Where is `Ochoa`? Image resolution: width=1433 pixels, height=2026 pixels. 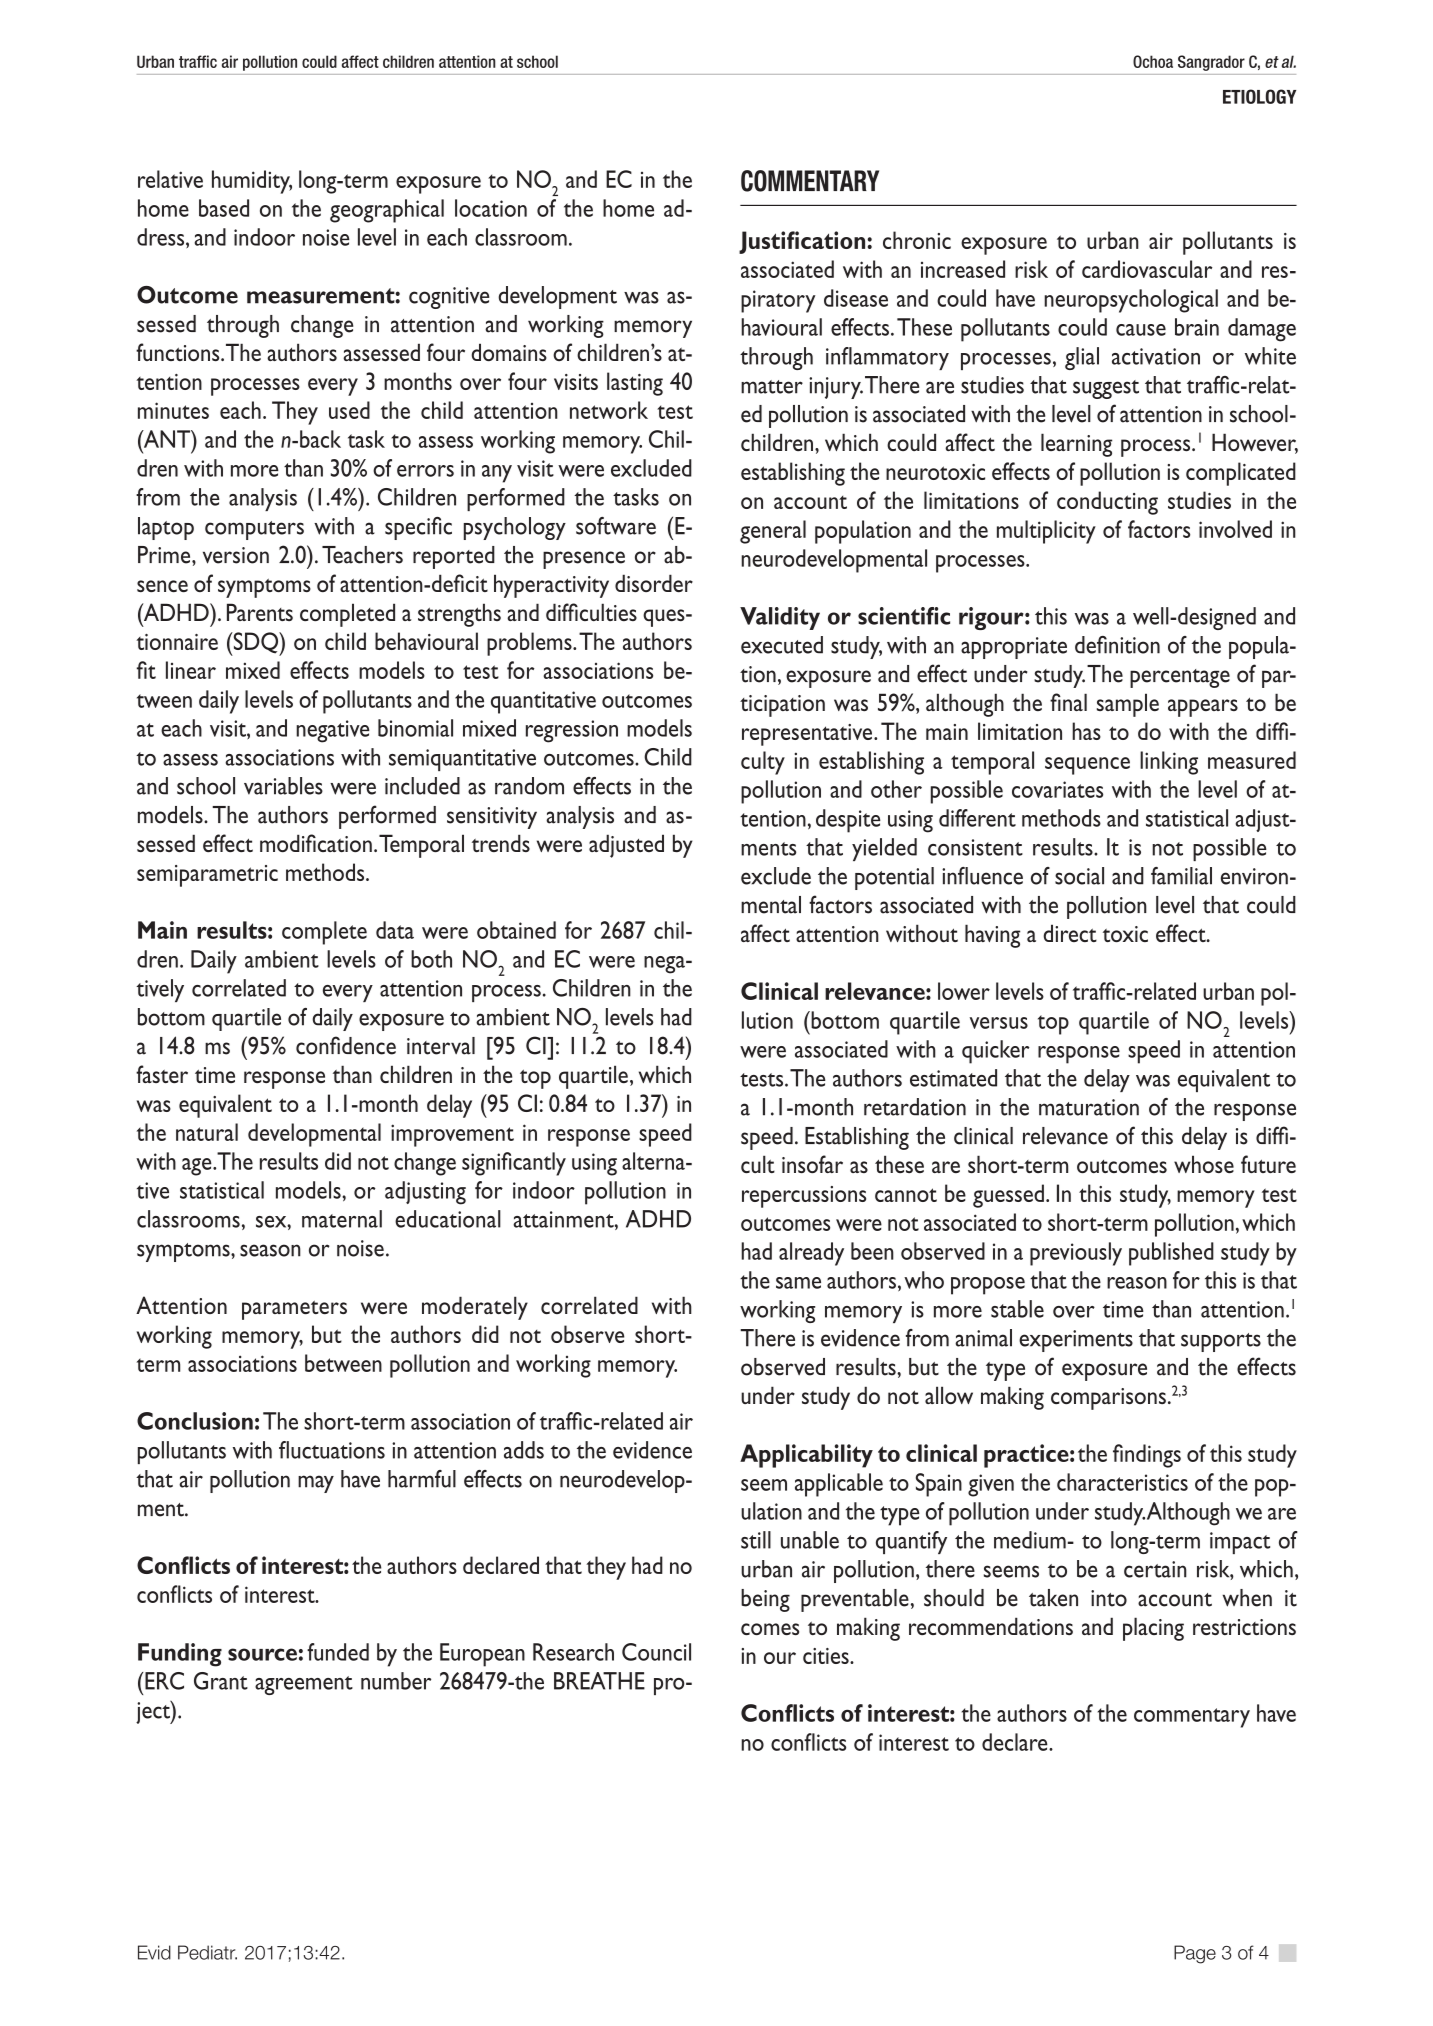
Ochoa is located at coordinates (1153, 61).
